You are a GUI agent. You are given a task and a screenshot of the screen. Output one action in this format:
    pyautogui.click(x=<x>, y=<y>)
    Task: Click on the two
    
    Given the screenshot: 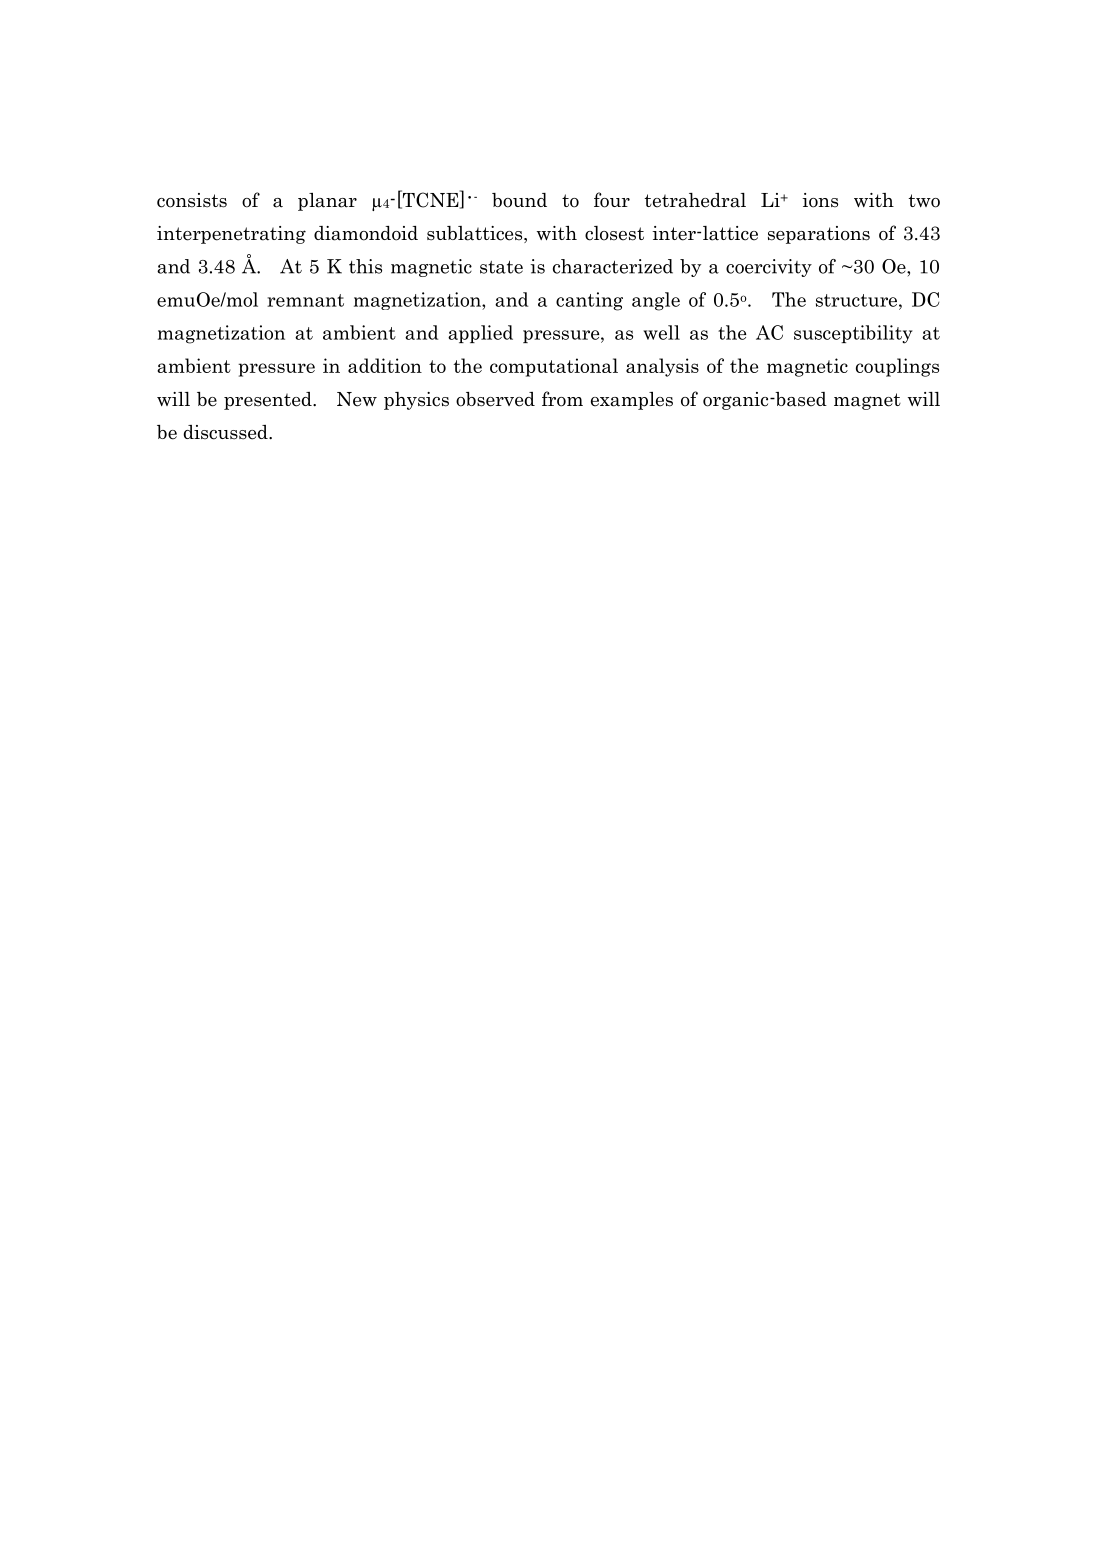 What is the action you would take?
    pyautogui.click(x=924, y=201)
